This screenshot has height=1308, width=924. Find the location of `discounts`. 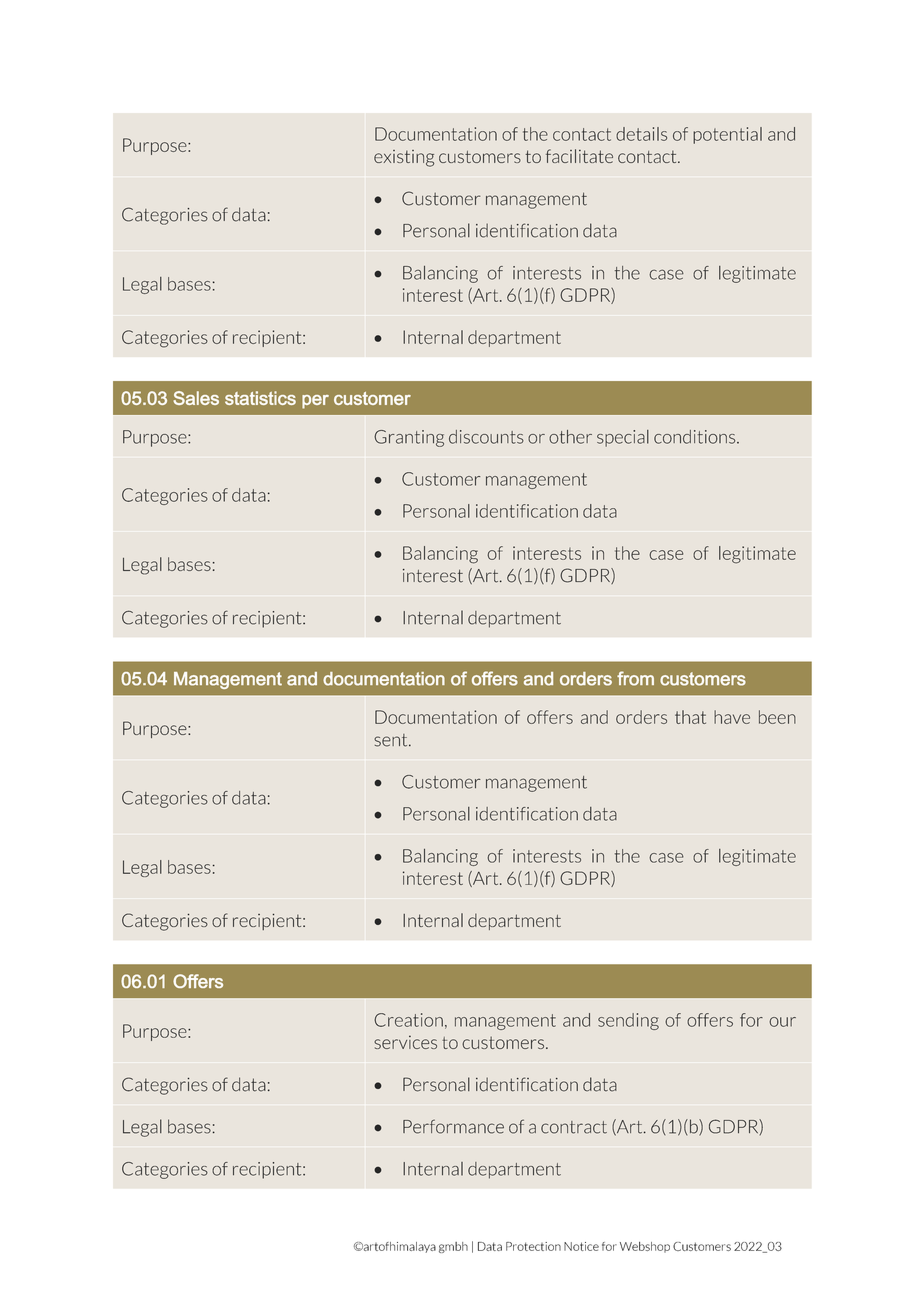

discounts is located at coordinates (486, 437).
